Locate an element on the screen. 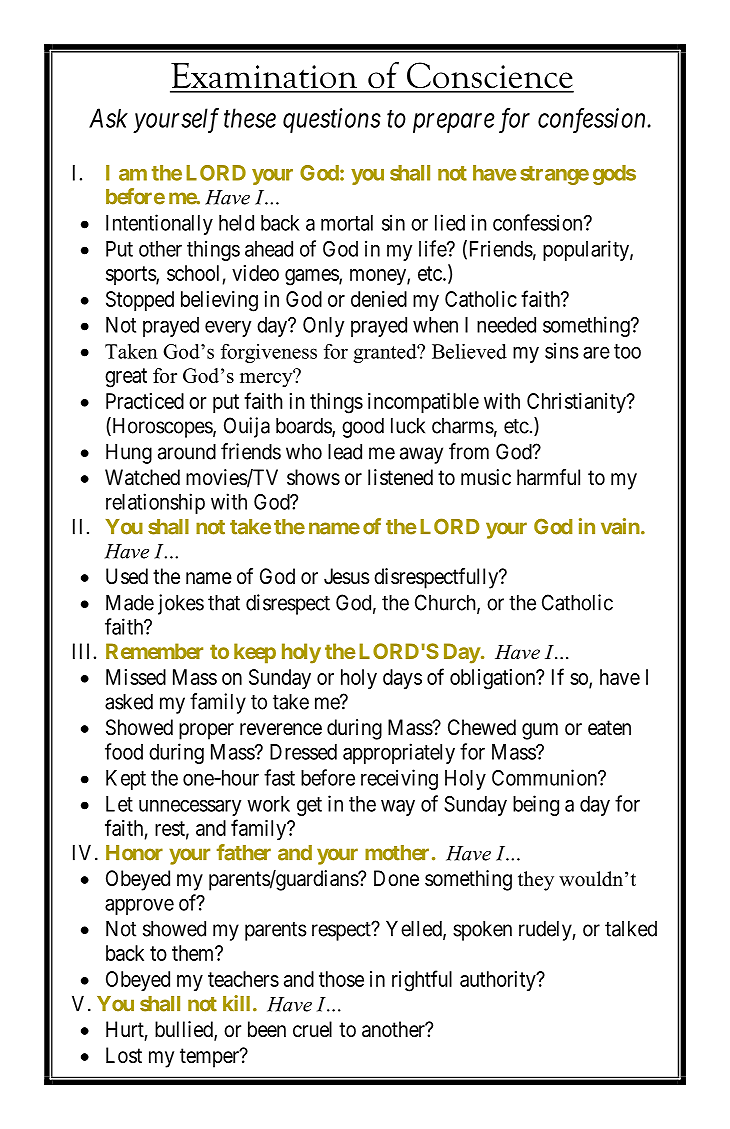  temper is located at coordinates (211, 1058).
